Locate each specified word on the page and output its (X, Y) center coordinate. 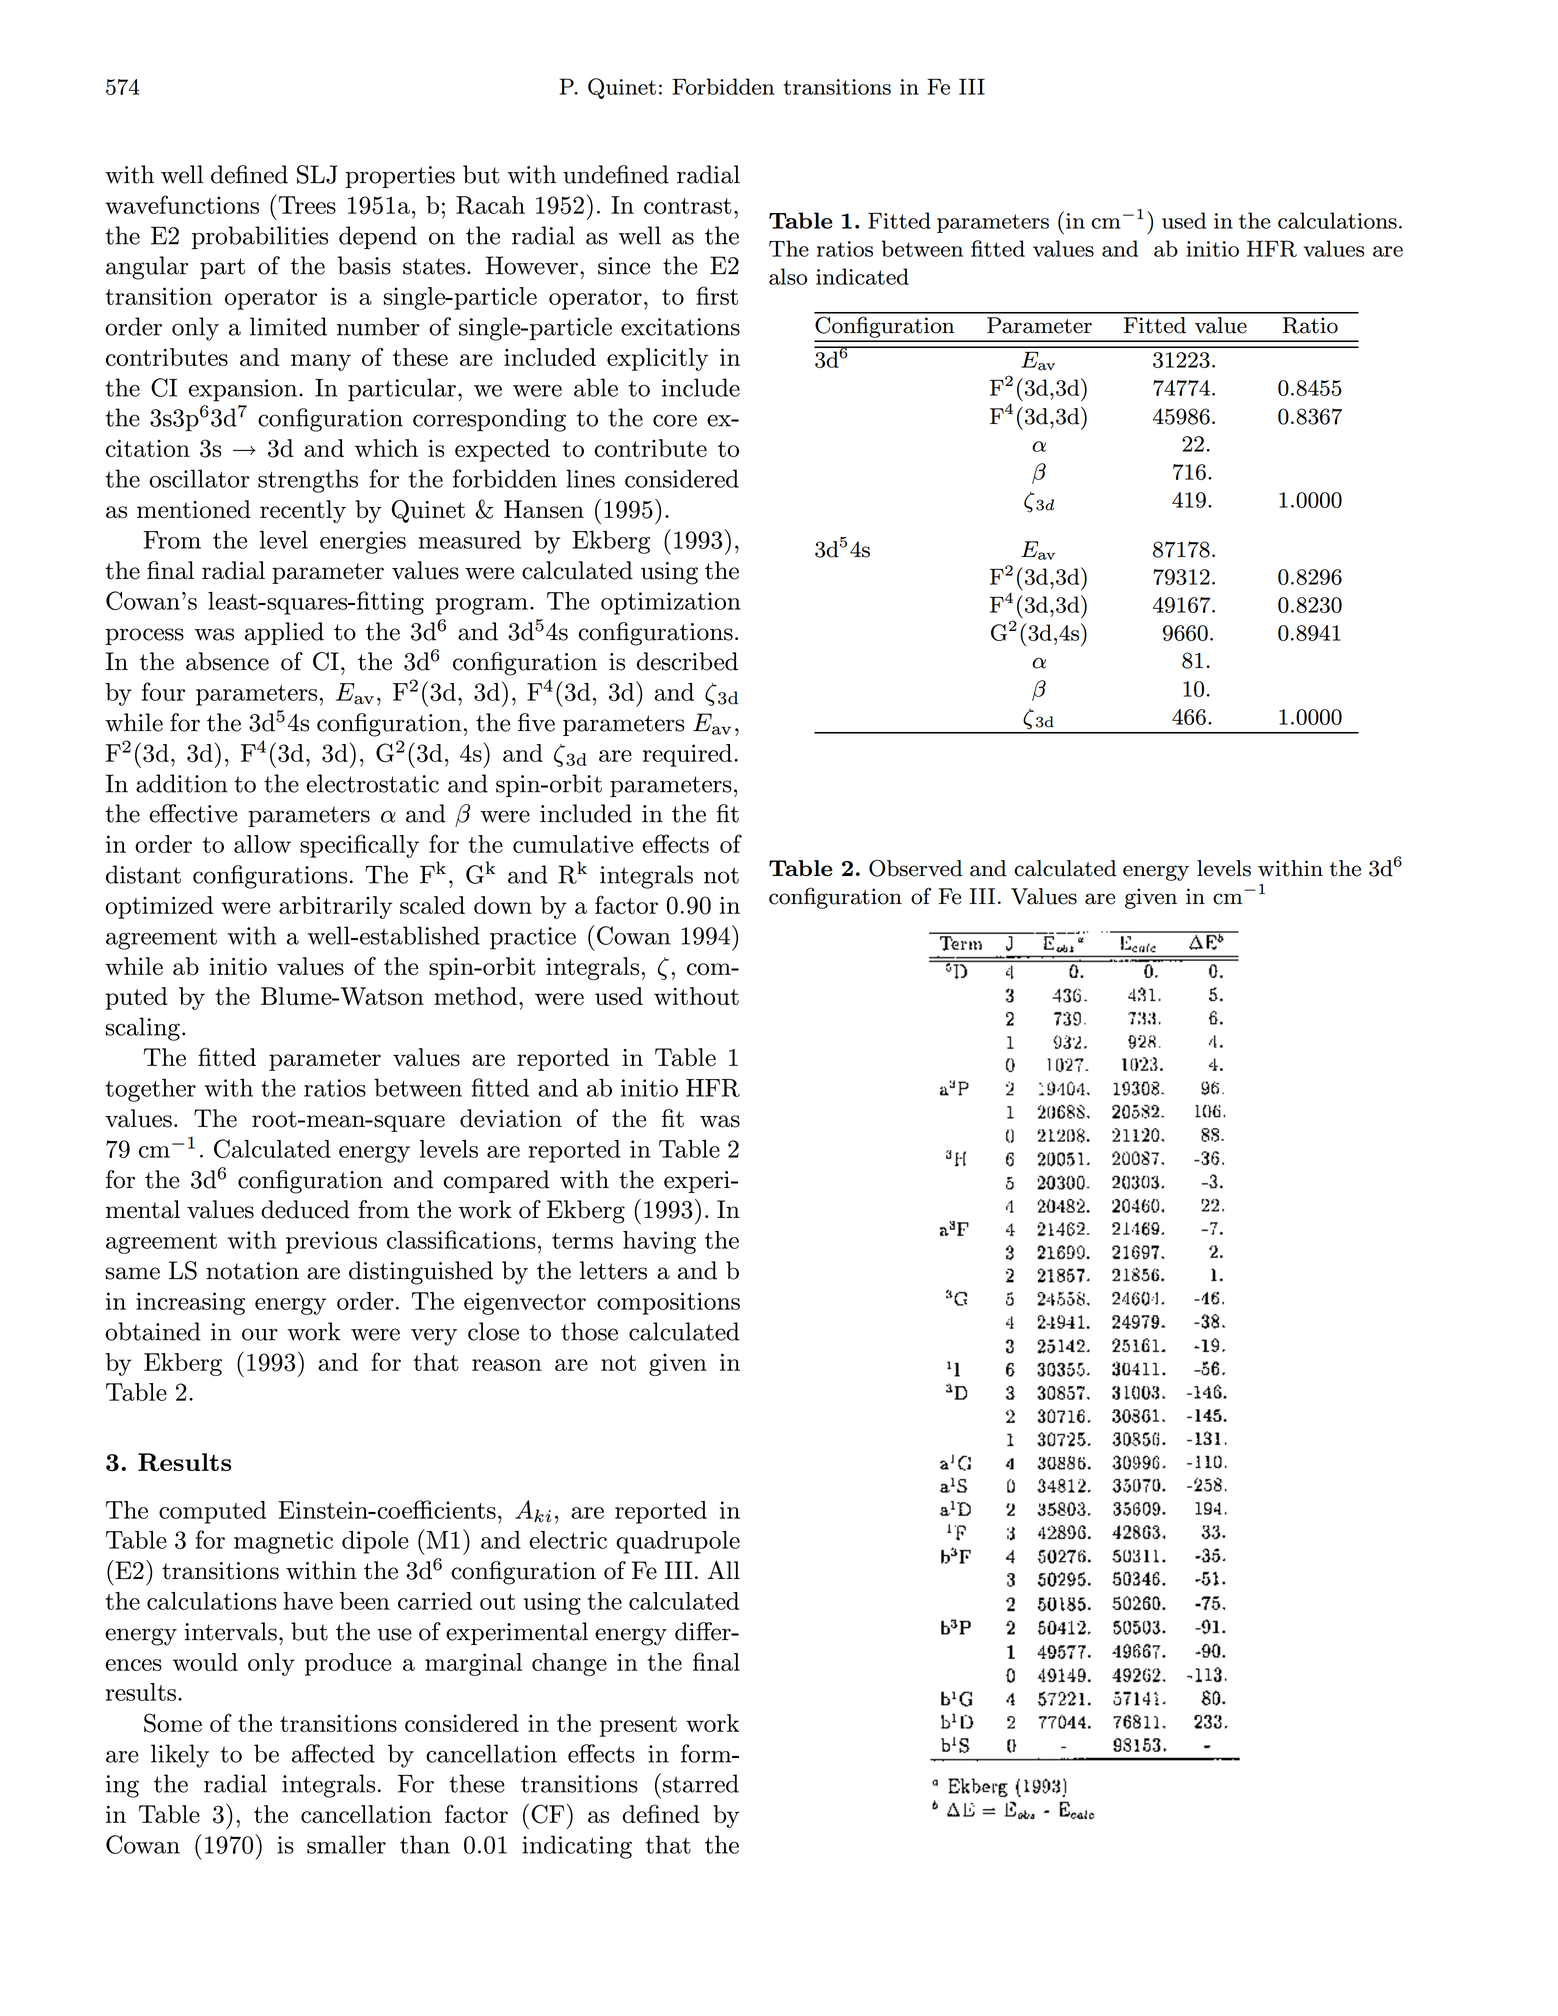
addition (182, 783)
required (687, 755)
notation (252, 1271)
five (536, 722)
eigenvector (525, 1303)
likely (180, 1756)
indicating (577, 1847)
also (788, 276)
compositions (668, 1303)
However (533, 265)
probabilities (260, 237)
